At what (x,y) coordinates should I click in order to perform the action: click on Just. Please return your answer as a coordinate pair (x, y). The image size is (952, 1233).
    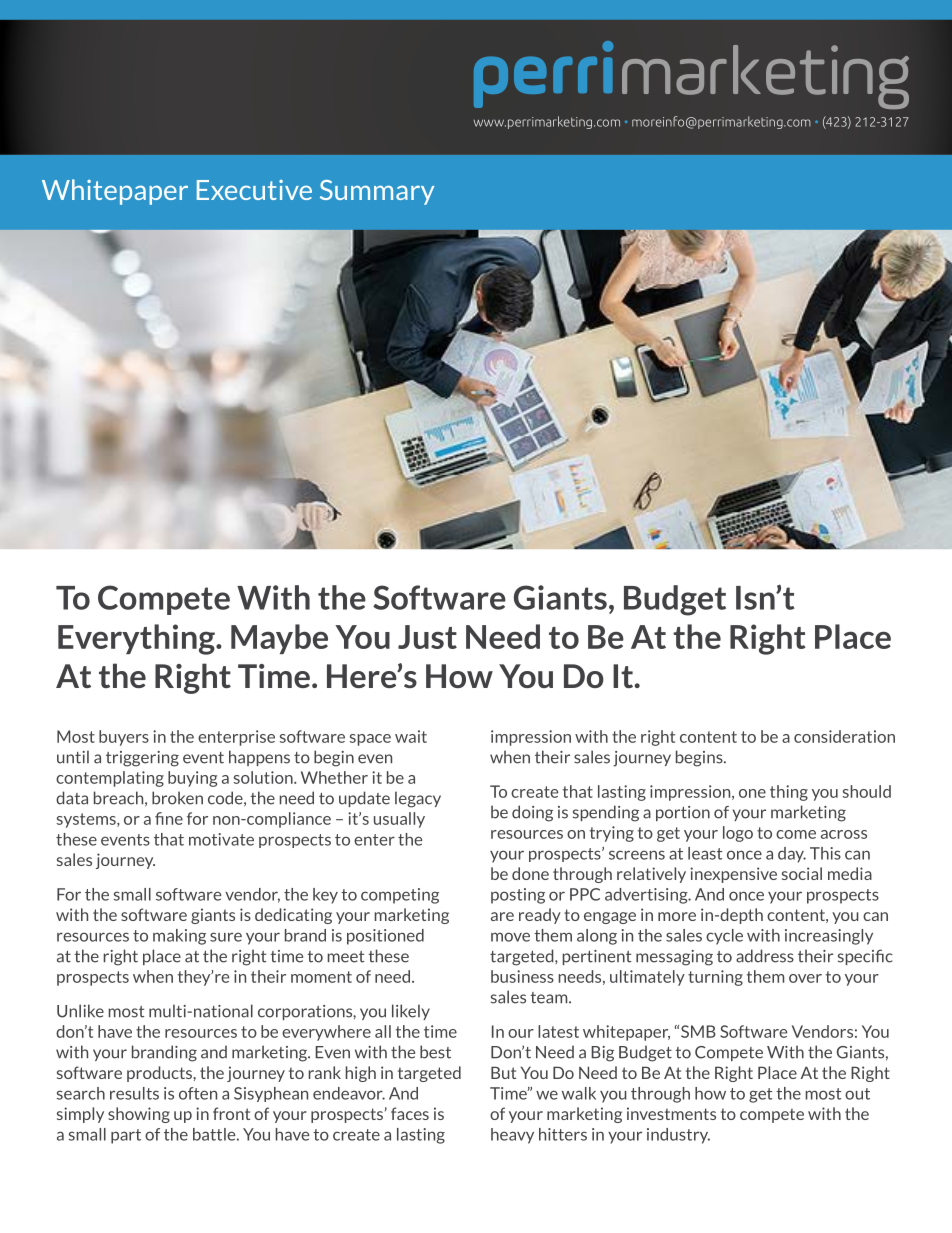
    Looking at the image, I should click on (427, 637).
